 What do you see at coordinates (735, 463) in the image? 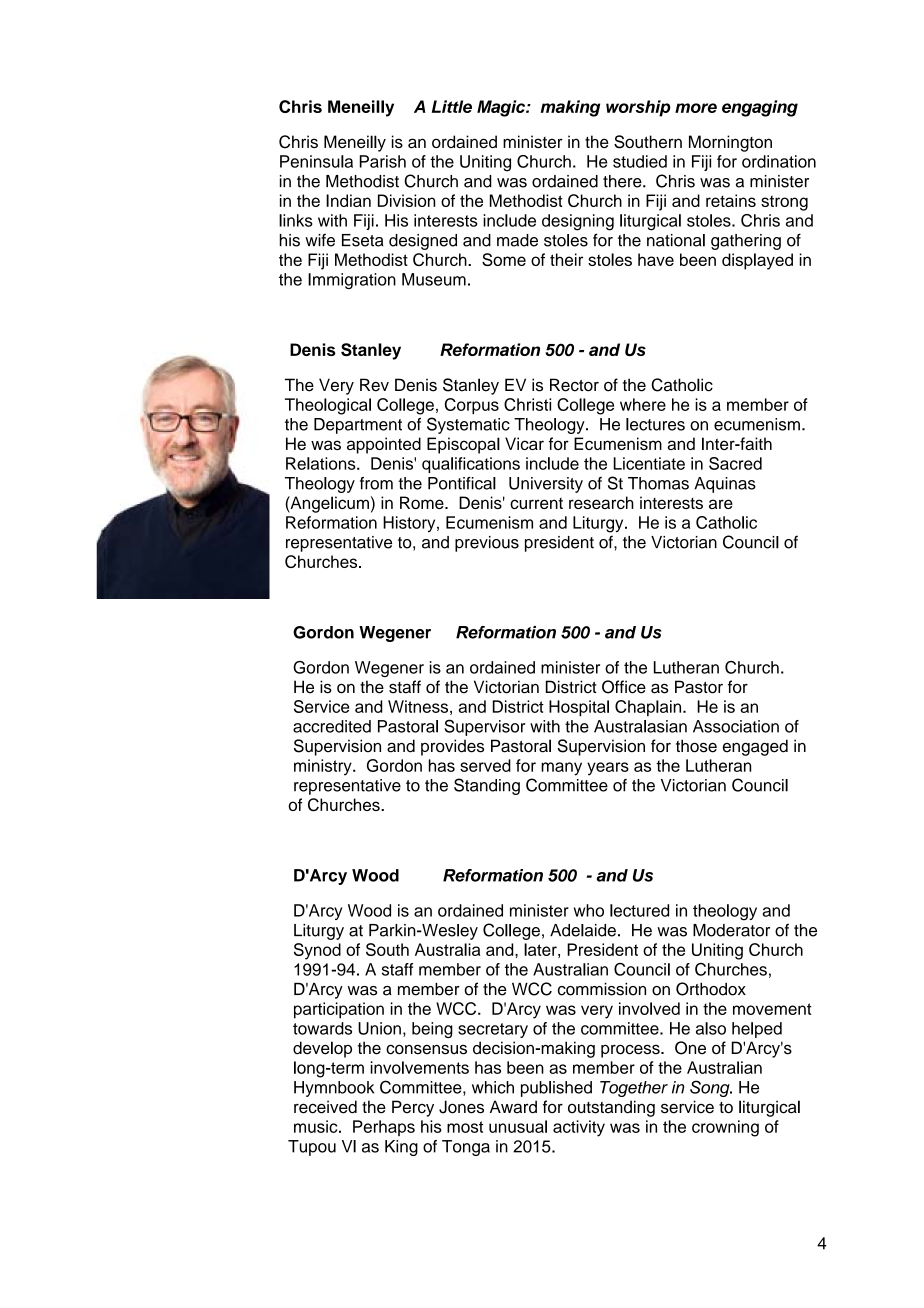
I see `Sacred` at bounding box center [735, 463].
